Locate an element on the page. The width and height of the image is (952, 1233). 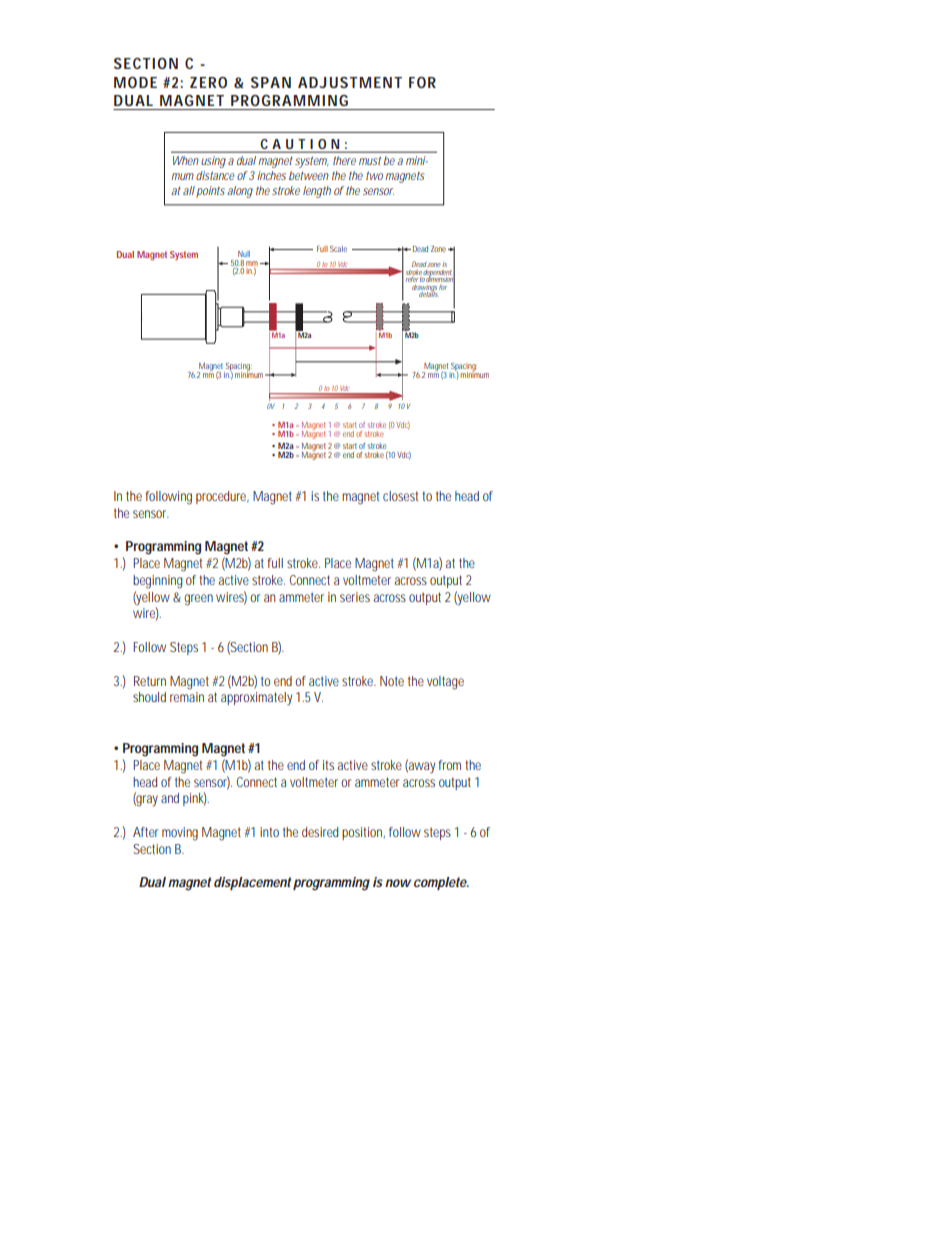
must is located at coordinates (370, 160).
